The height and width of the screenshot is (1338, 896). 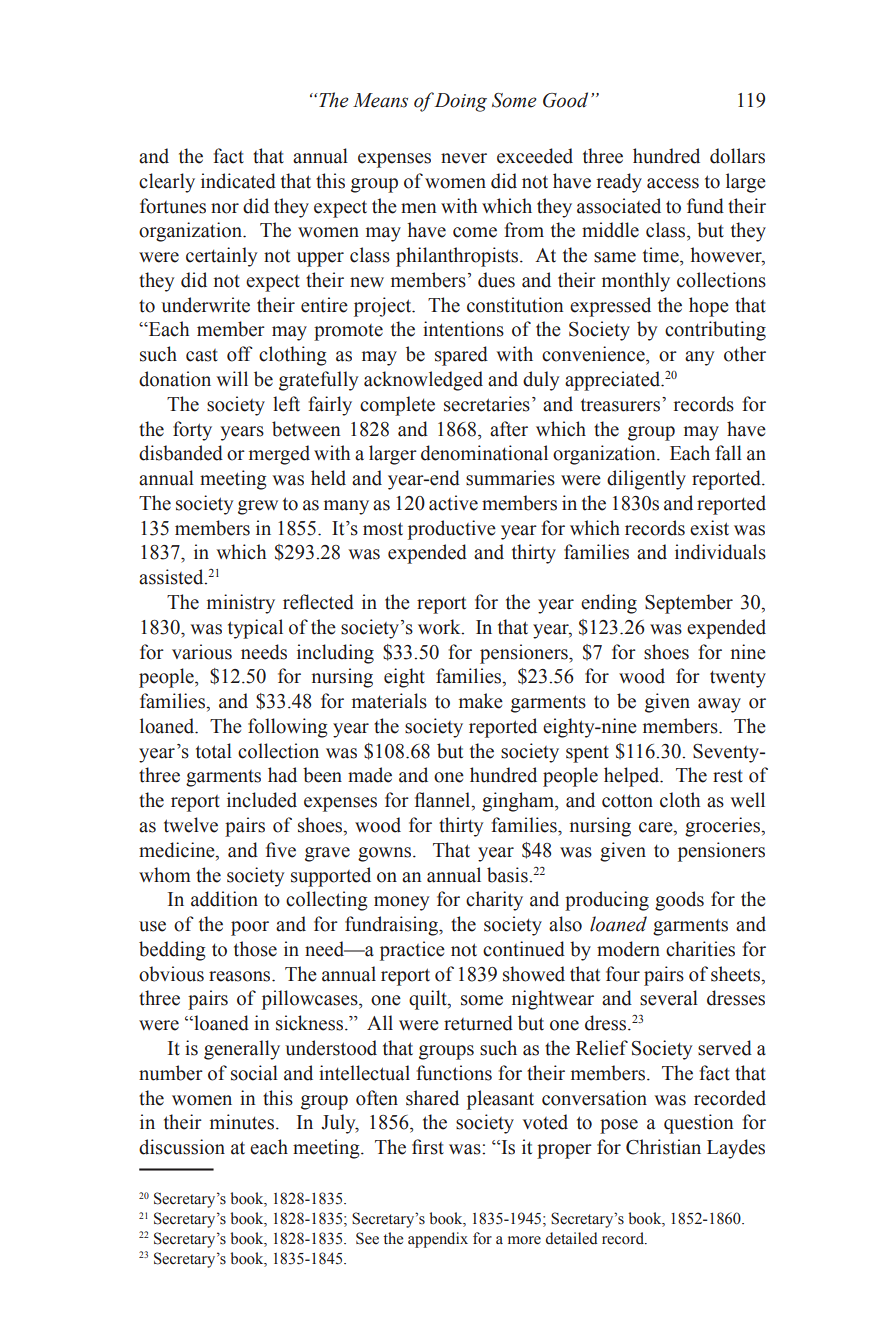 What do you see at coordinates (238, 181) in the screenshot?
I see `indicated` at bounding box center [238, 181].
